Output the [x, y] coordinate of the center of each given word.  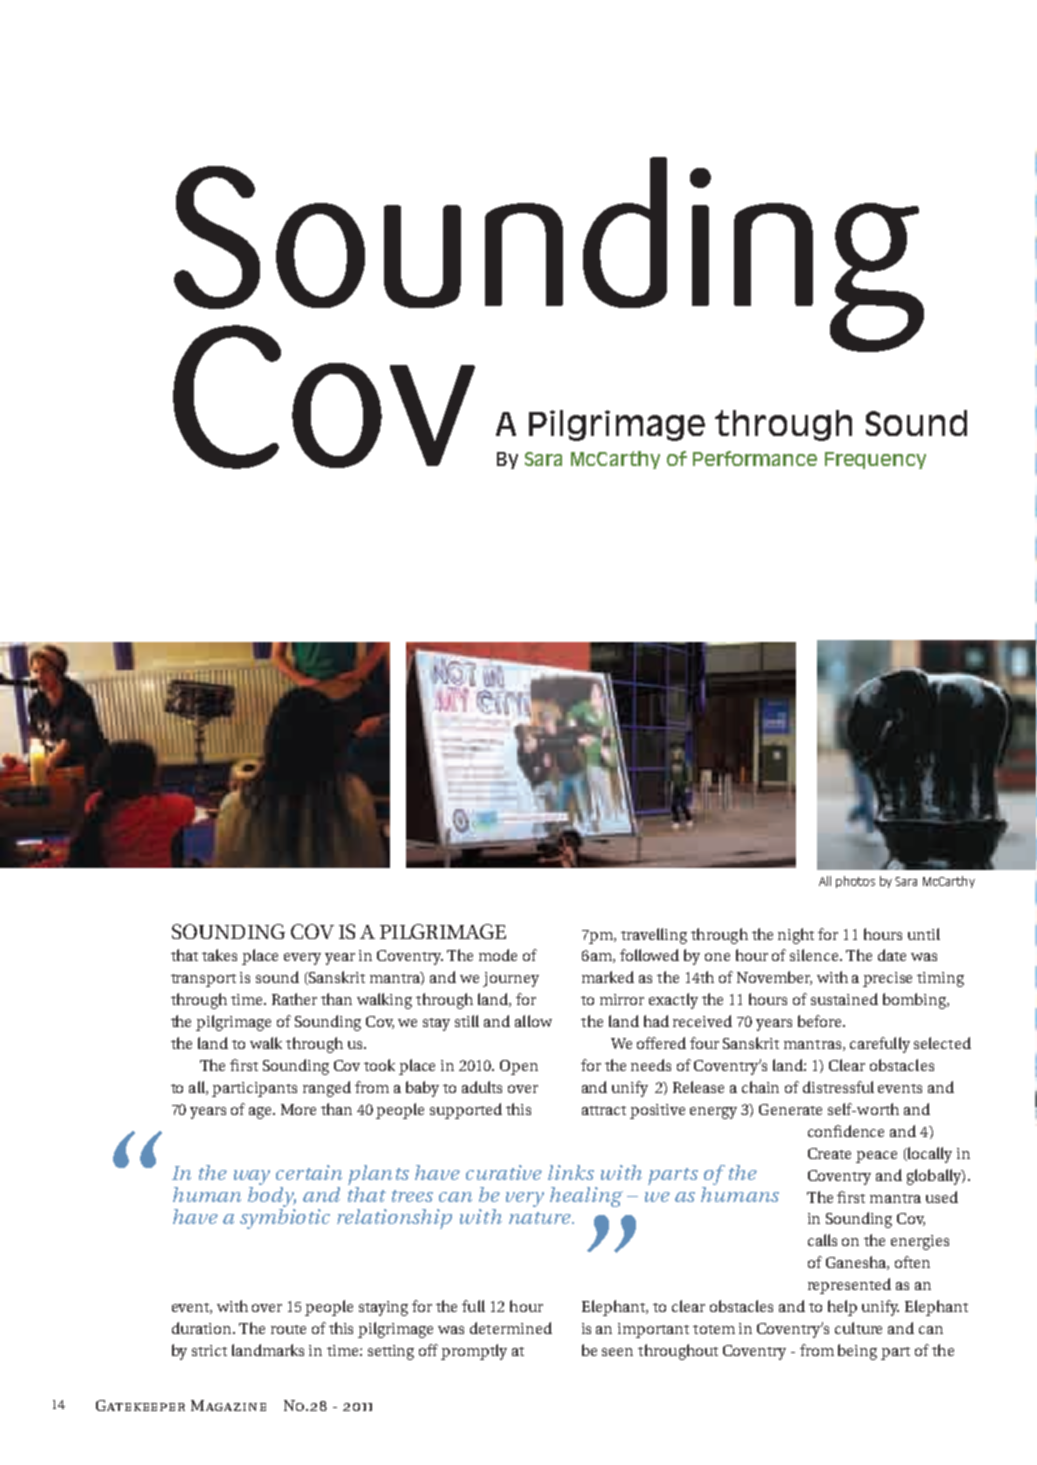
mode [498, 955]
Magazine [228, 1405]
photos [855, 882]
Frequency [875, 460]
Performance [755, 458]
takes [219, 955]
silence [815, 955]
